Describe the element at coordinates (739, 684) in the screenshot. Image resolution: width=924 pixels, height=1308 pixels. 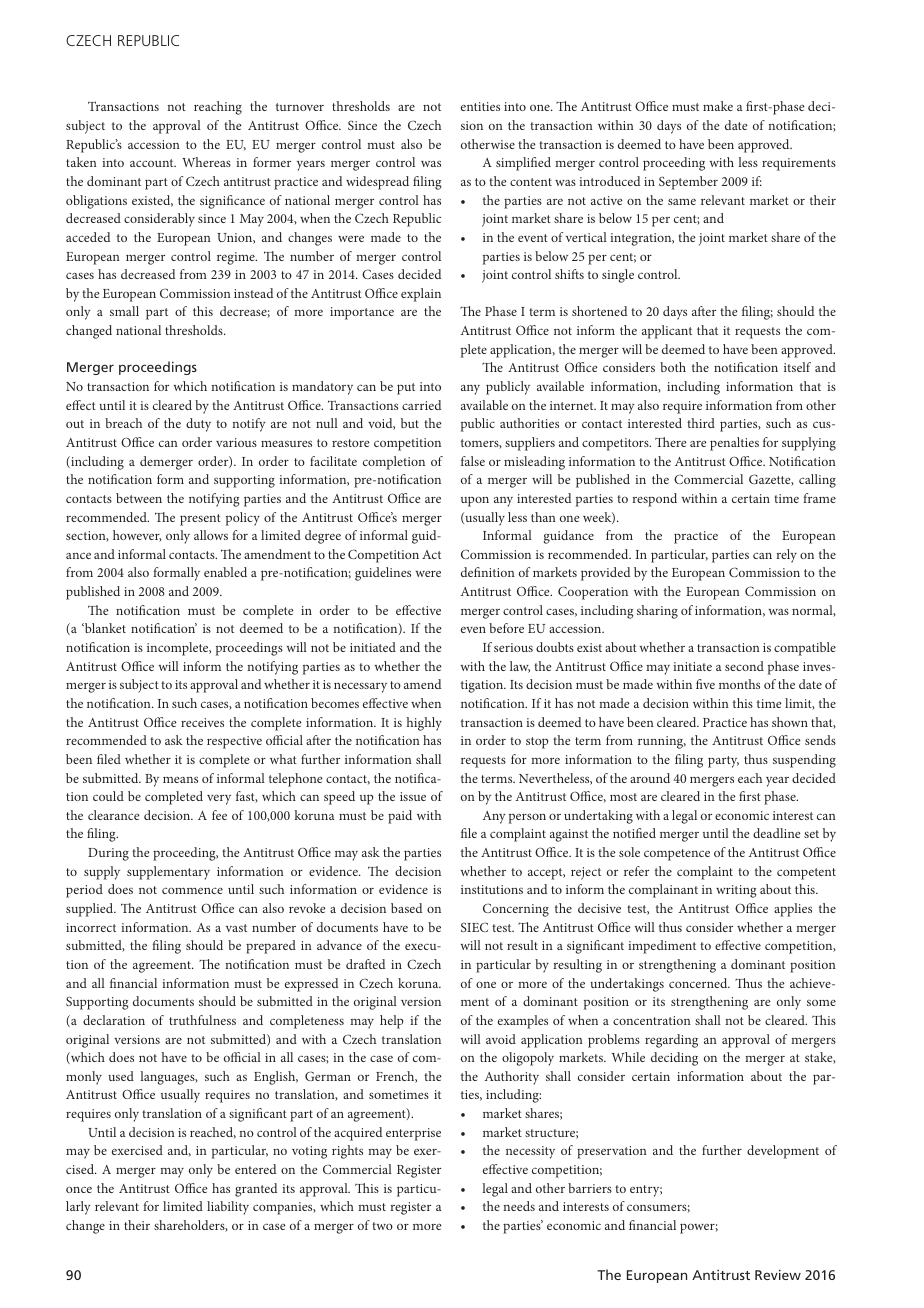
I see `months` at that location.
